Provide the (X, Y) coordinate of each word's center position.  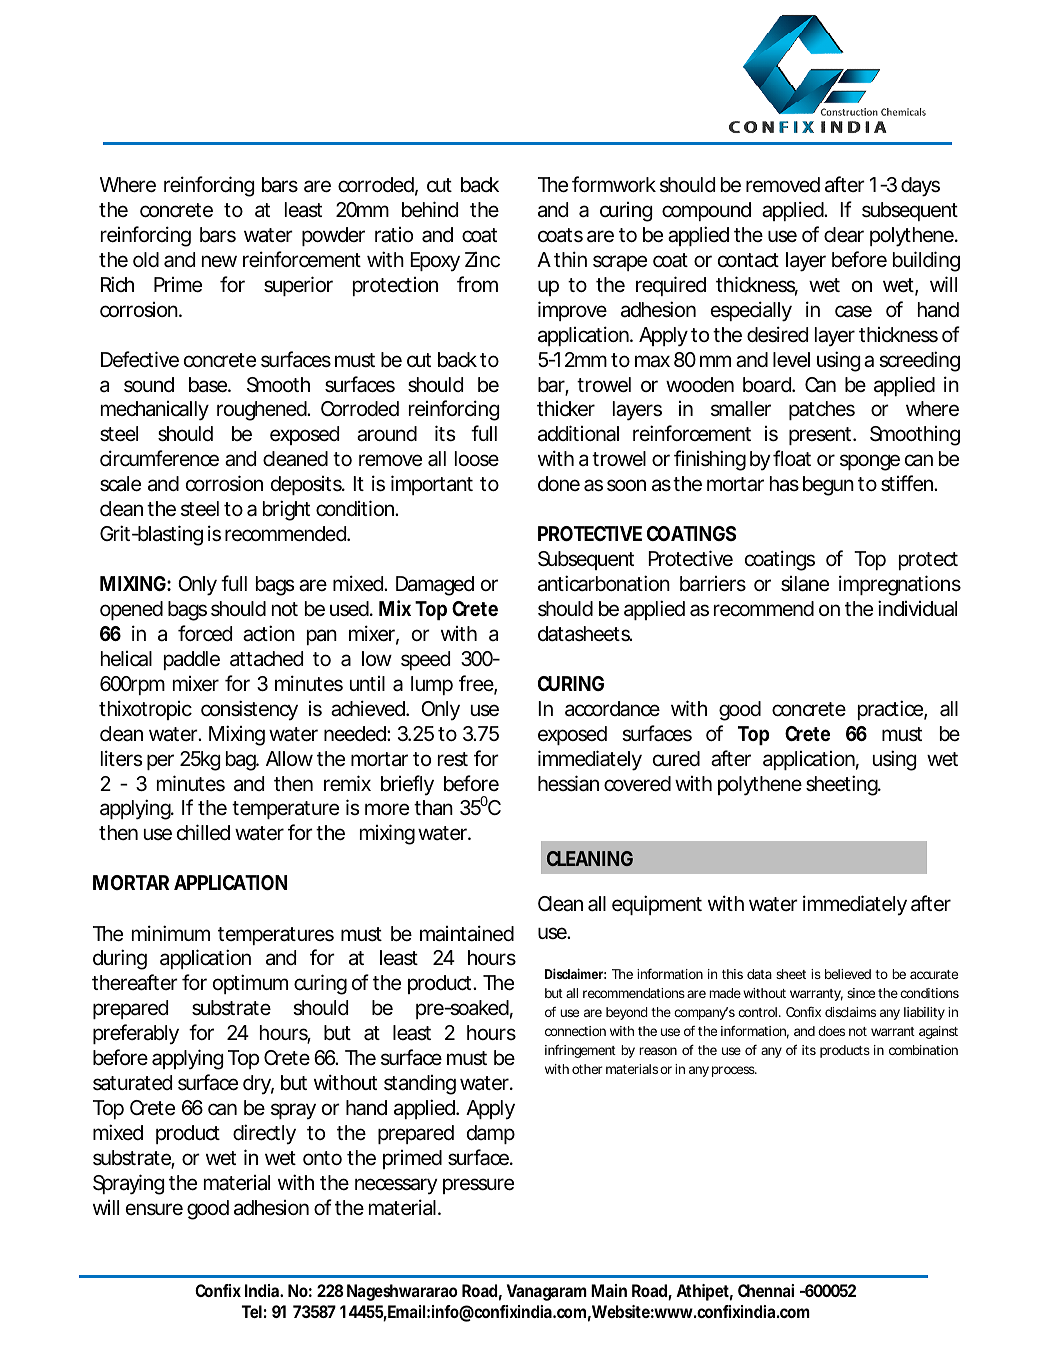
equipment (657, 905)
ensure (154, 1209)
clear (844, 235)
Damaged (435, 586)
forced (205, 633)
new (219, 261)
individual (917, 608)
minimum (171, 933)
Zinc (482, 259)
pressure (478, 1186)
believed (848, 974)
